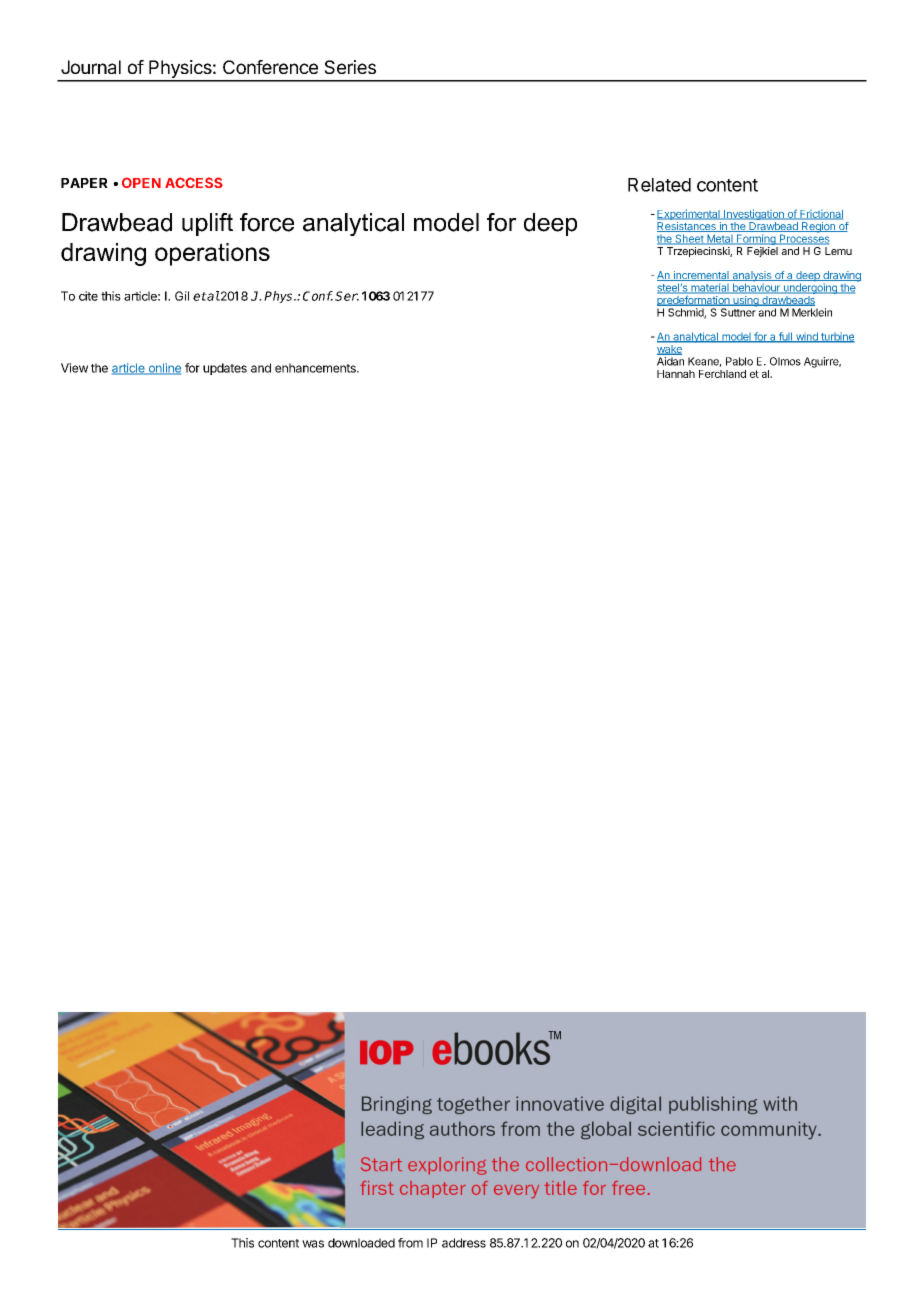  What do you see at coordinates (350, 67) in the page?
I see `Series` at bounding box center [350, 67].
